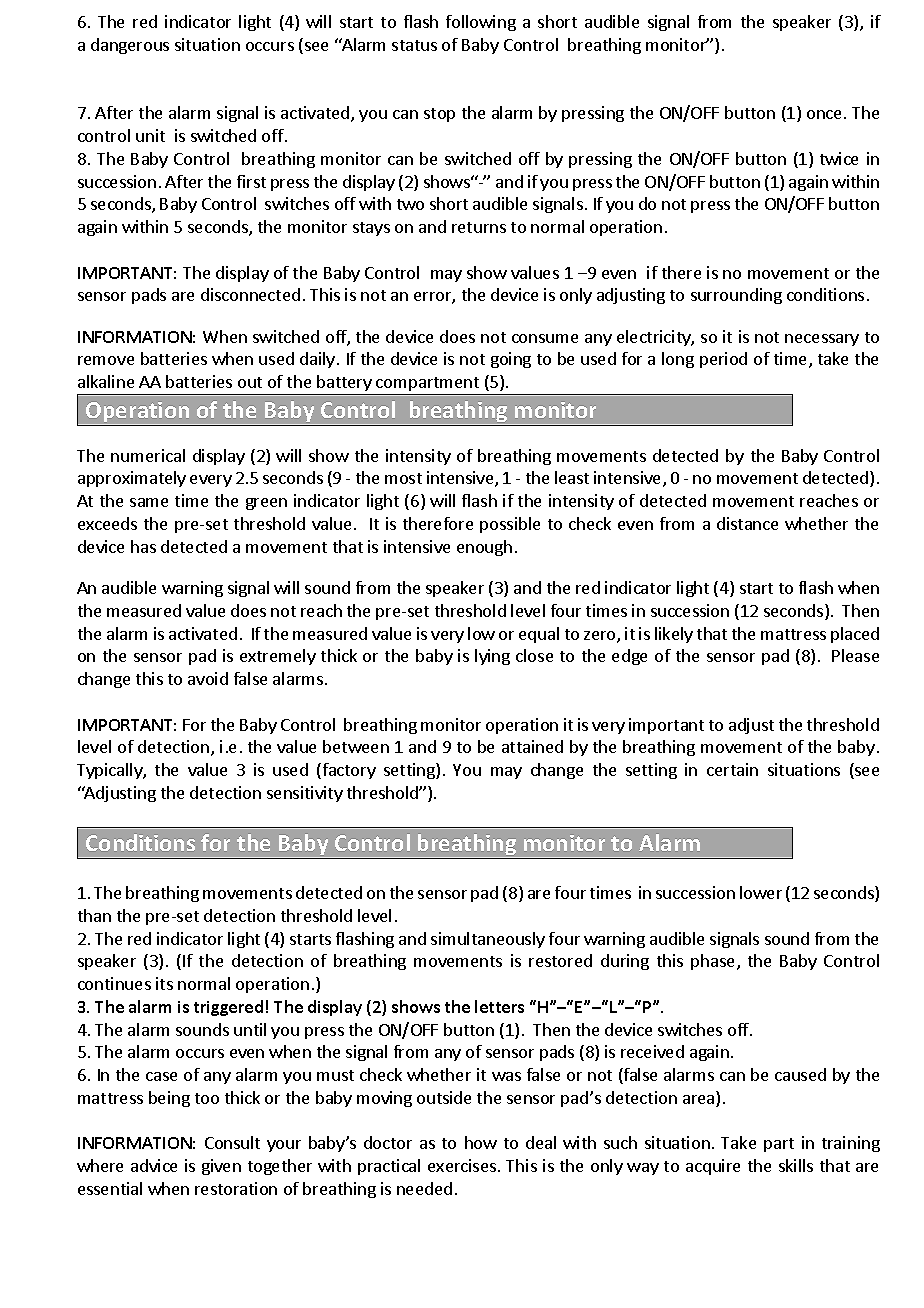  What do you see at coordinates (481, 23) in the page?
I see `following` at bounding box center [481, 23].
